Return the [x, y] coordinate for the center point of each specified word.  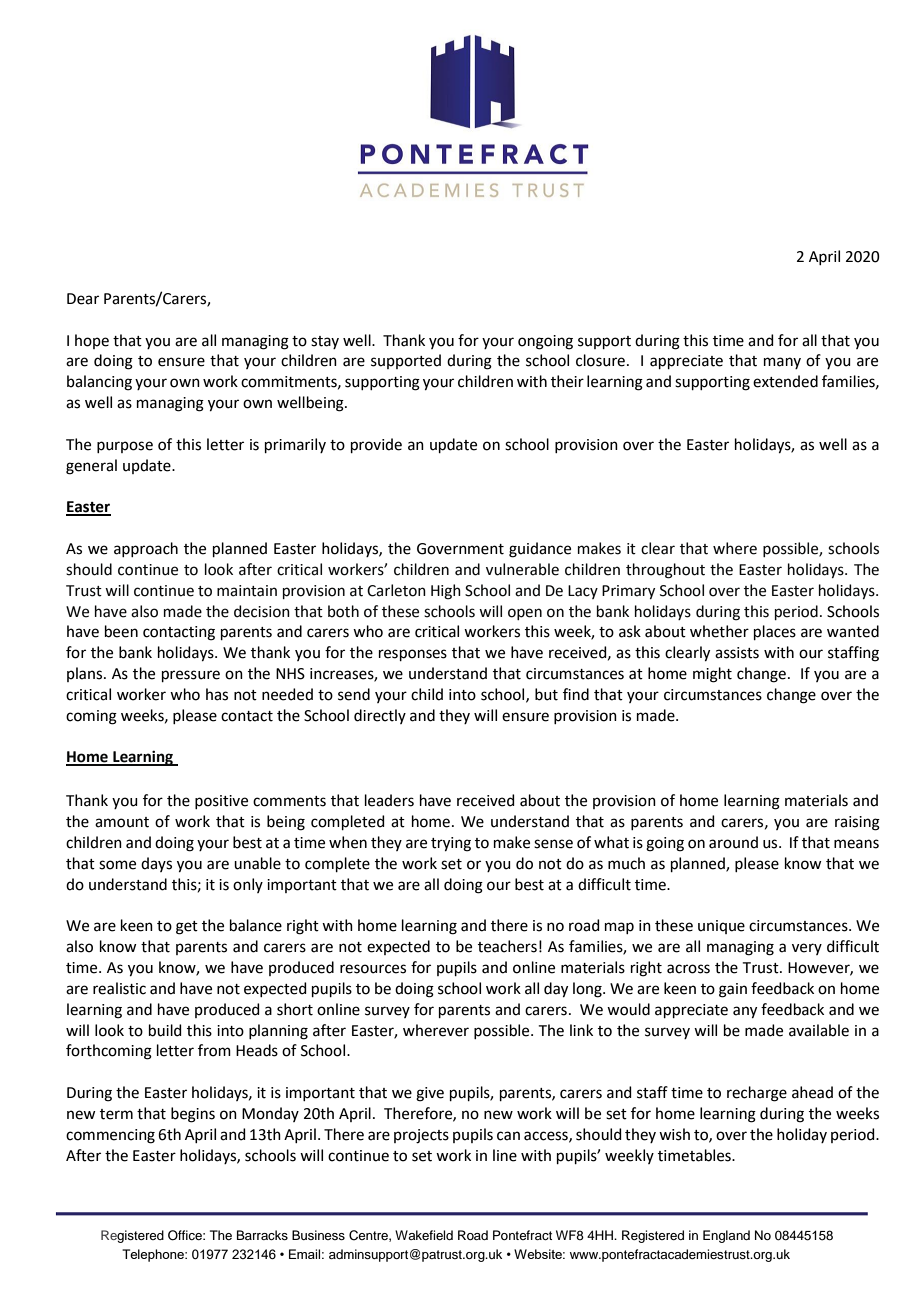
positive [221, 802]
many [782, 363]
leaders [389, 800]
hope [92, 341]
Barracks [262, 1235]
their [567, 381]
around [733, 842]
